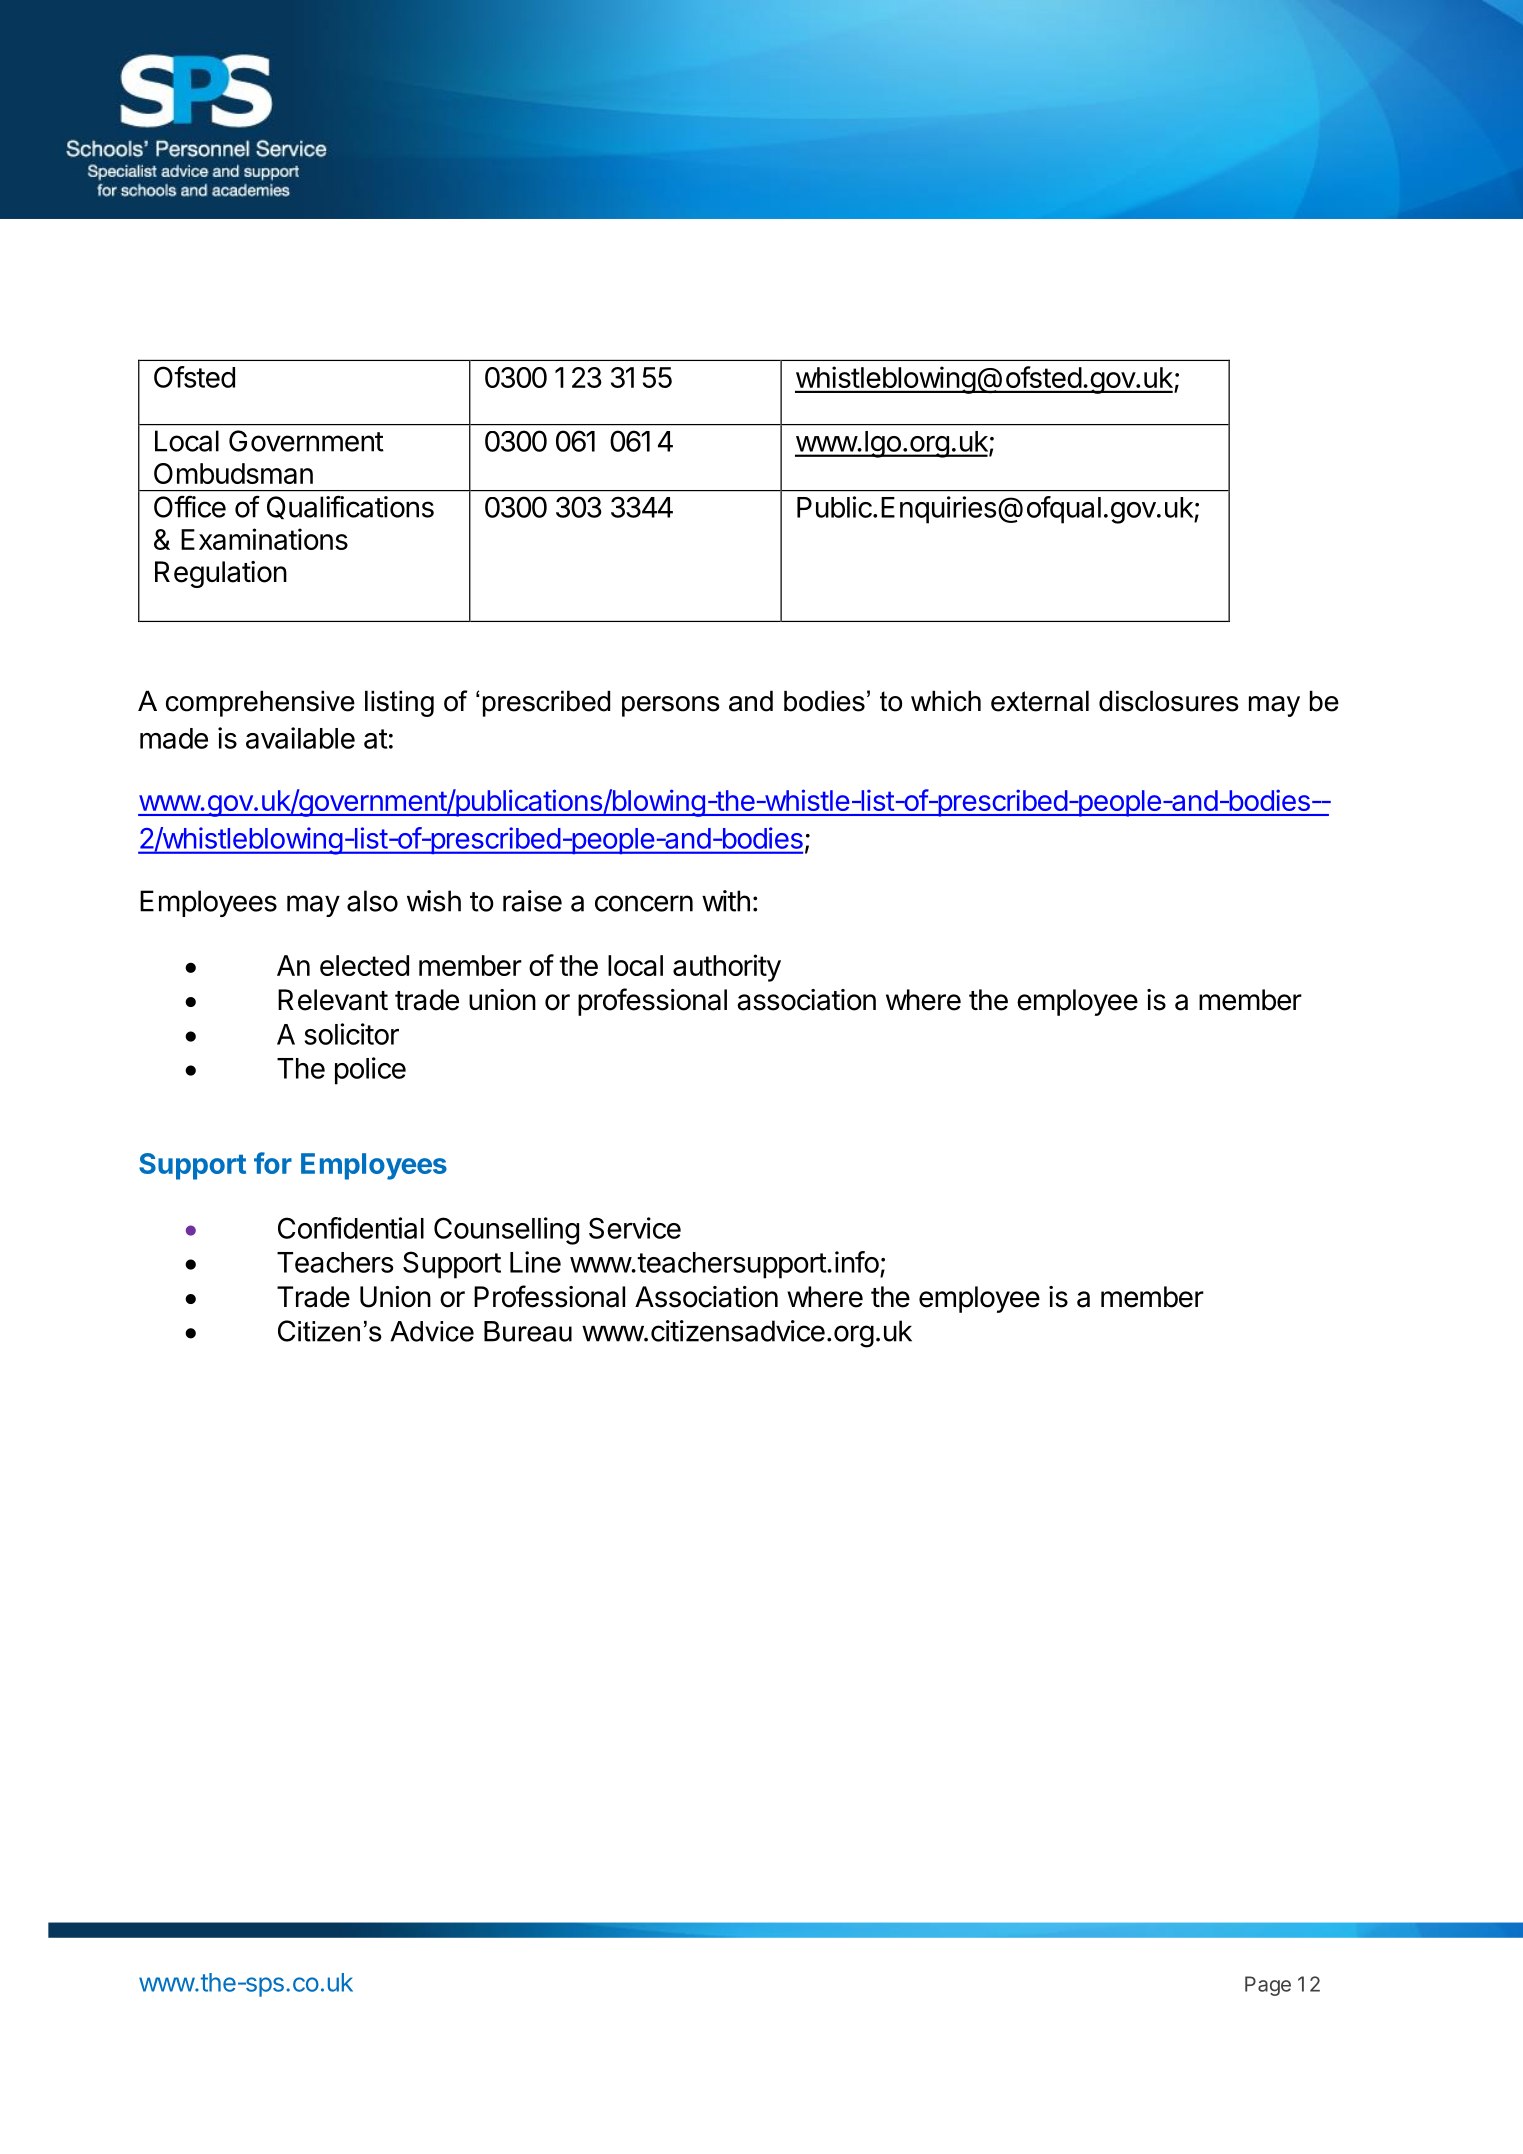  I want to click on Qualifications, so click(350, 507).
